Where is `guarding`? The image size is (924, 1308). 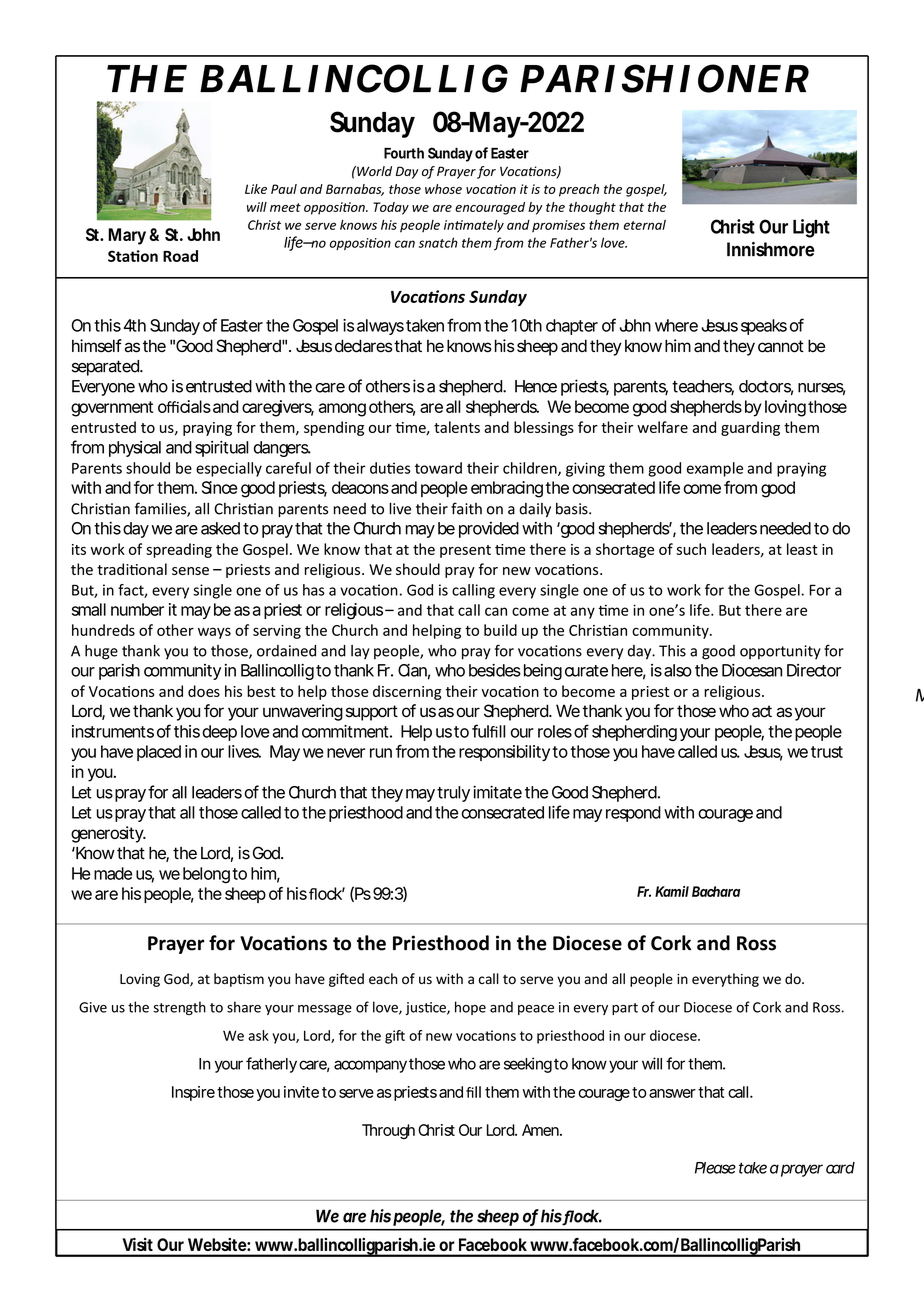
guarding is located at coordinates (750, 428).
